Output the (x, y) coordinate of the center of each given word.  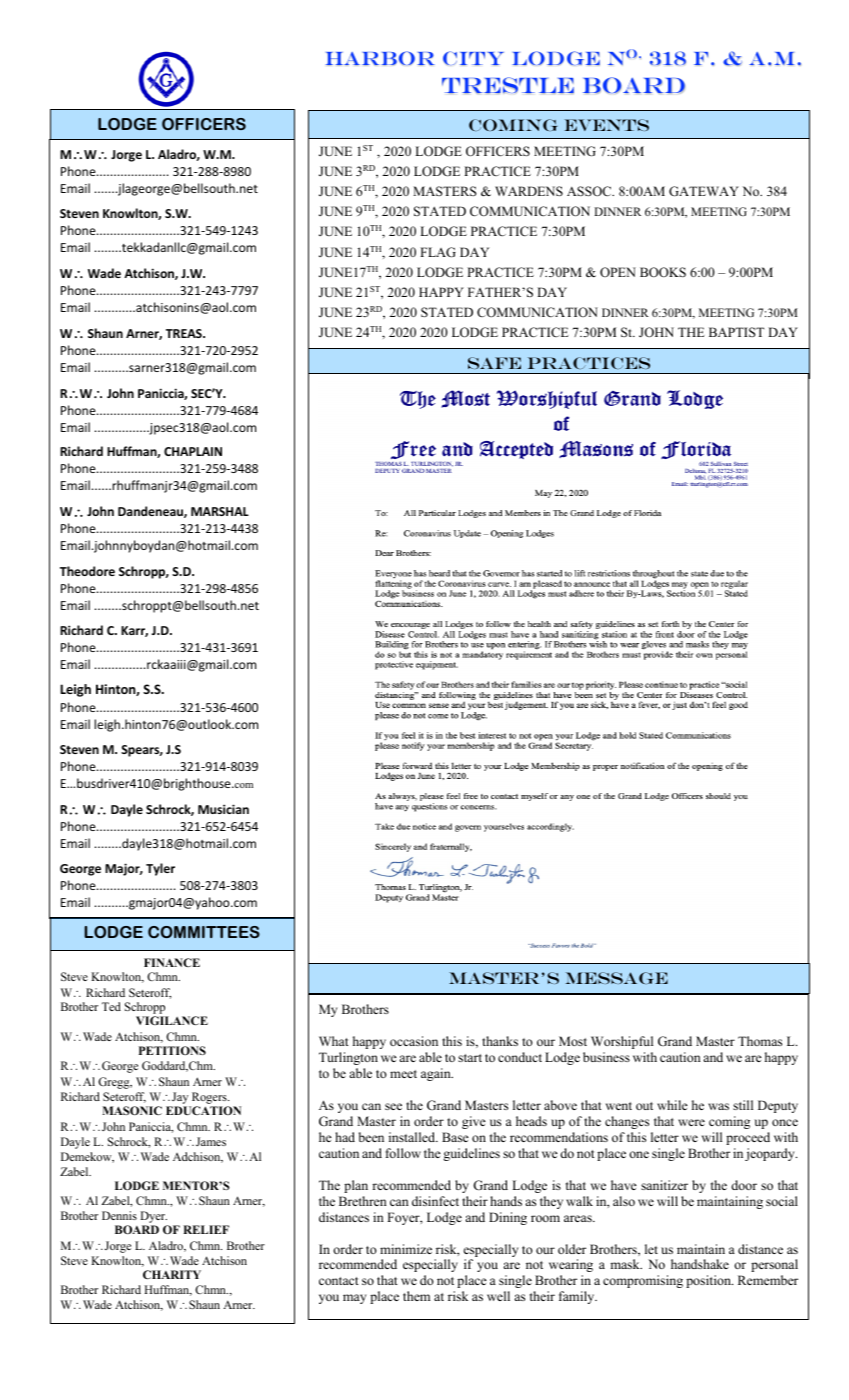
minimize (406, 1249)
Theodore (87, 571)
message (617, 978)
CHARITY (172, 1274)
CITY (473, 58)
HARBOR (380, 58)
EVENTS (606, 125)
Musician (223, 809)
